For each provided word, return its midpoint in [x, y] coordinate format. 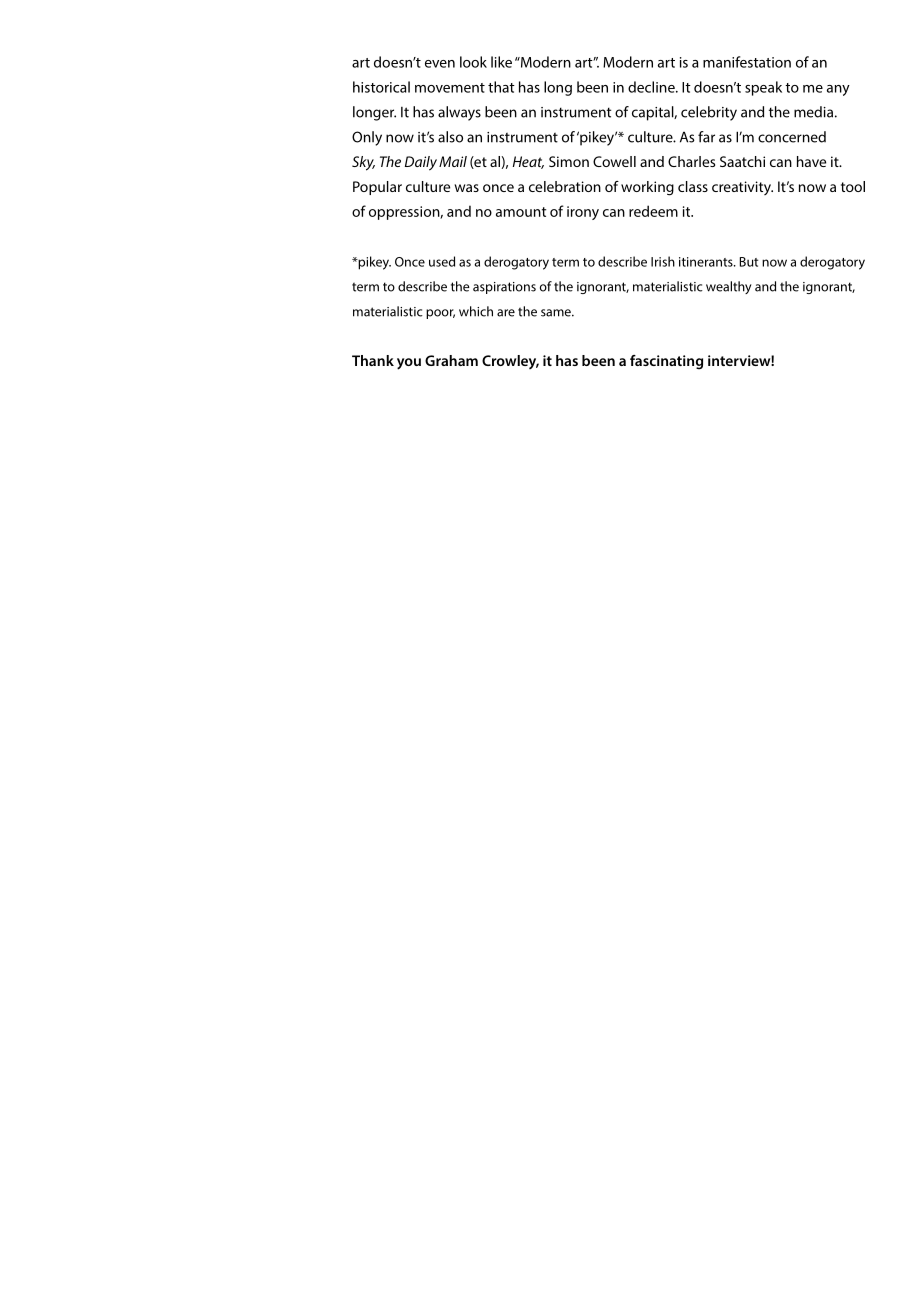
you [409, 364]
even [440, 64]
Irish [663, 261]
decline [652, 87]
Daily [421, 163]
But [749, 262]
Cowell [614, 161]
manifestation [747, 62]
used [442, 261]
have [811, 161]
